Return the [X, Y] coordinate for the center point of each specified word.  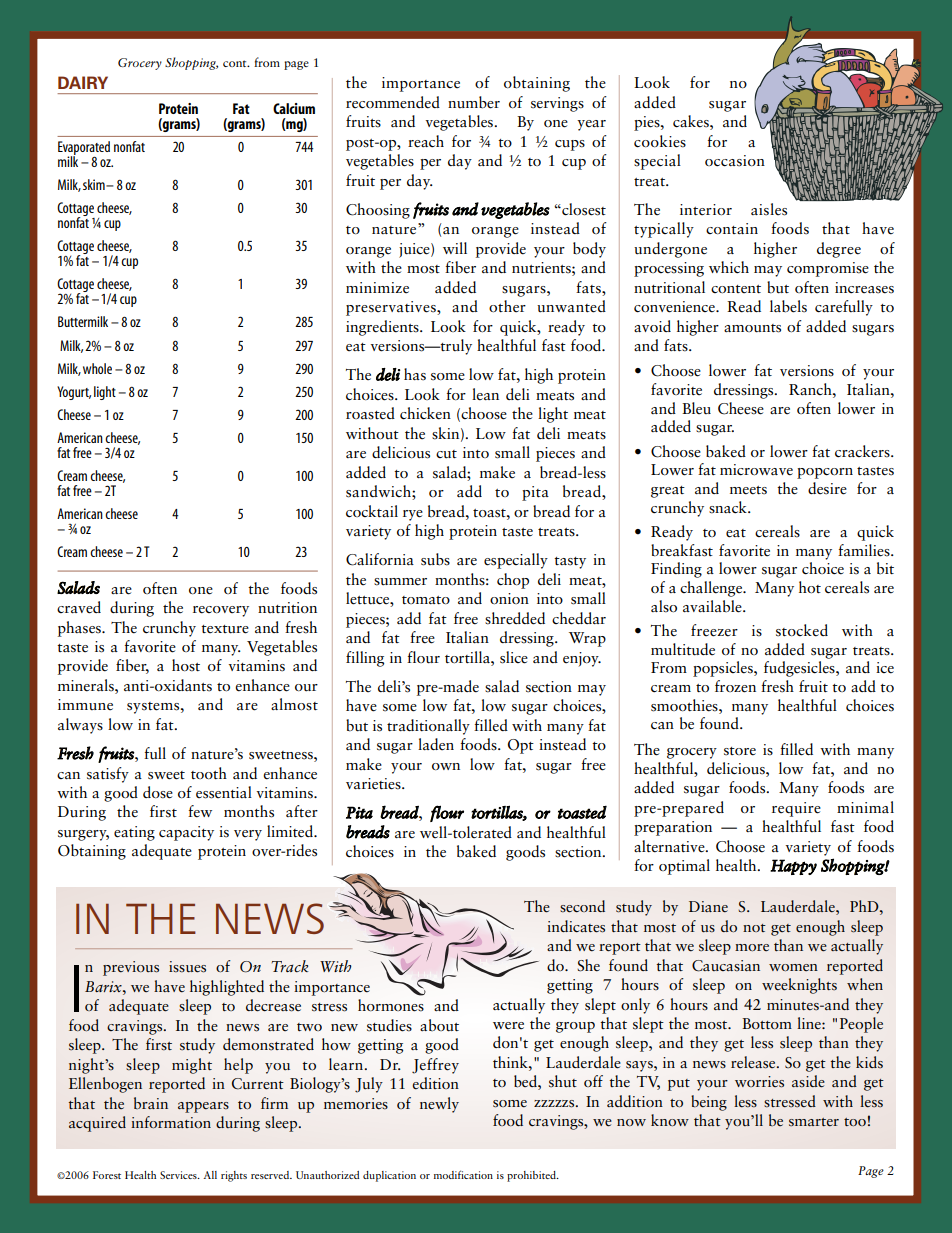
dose [158, 792]
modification [463, 1174]
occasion [735, 161]
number [474, 102]
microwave [756, 470]
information [171, 1122]
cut [446, 454]
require [796, 809]
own [446, 767]
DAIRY [83, 82]
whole [97, 368]
